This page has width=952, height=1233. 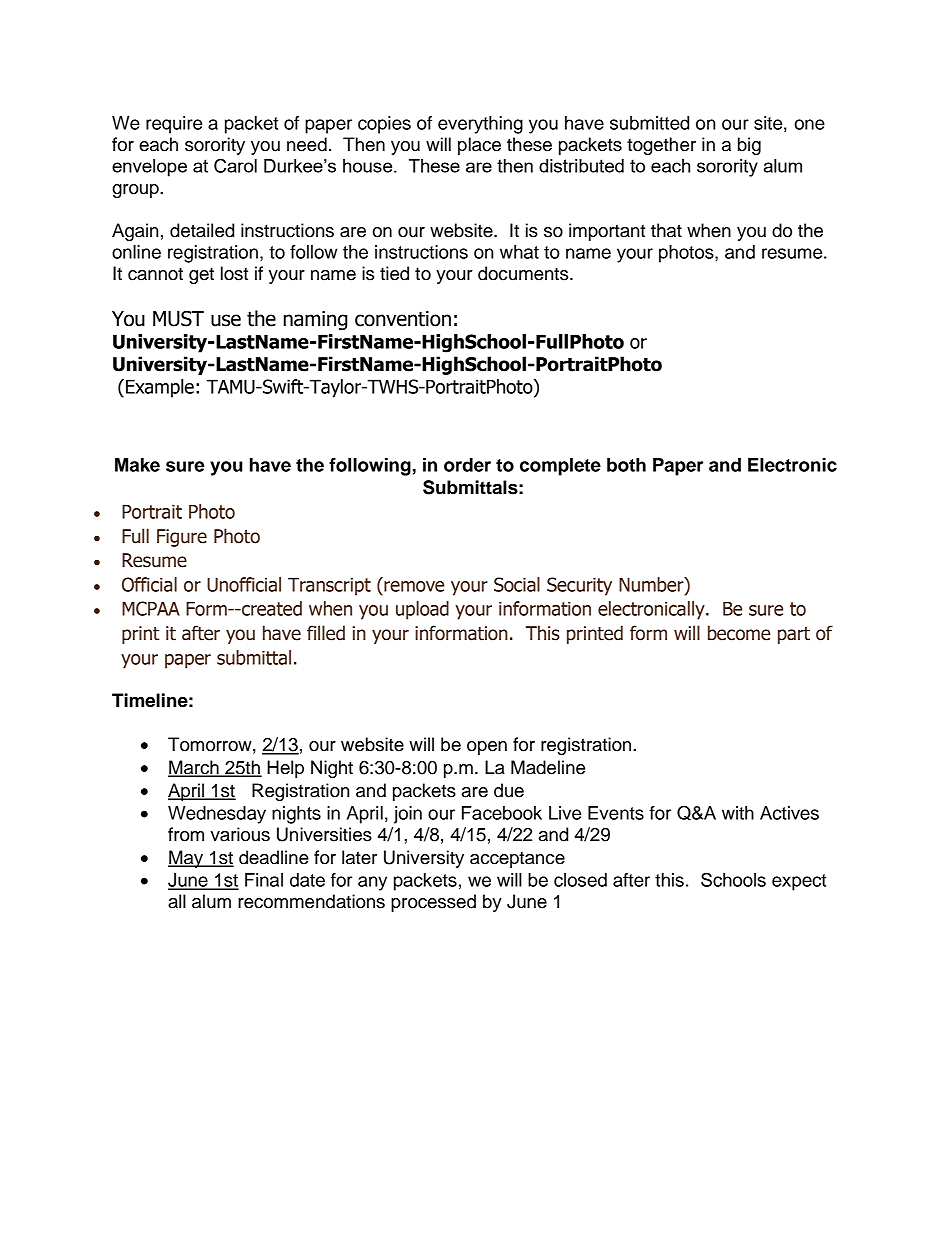 I want to click on filled, so click(x=326, y=633).
